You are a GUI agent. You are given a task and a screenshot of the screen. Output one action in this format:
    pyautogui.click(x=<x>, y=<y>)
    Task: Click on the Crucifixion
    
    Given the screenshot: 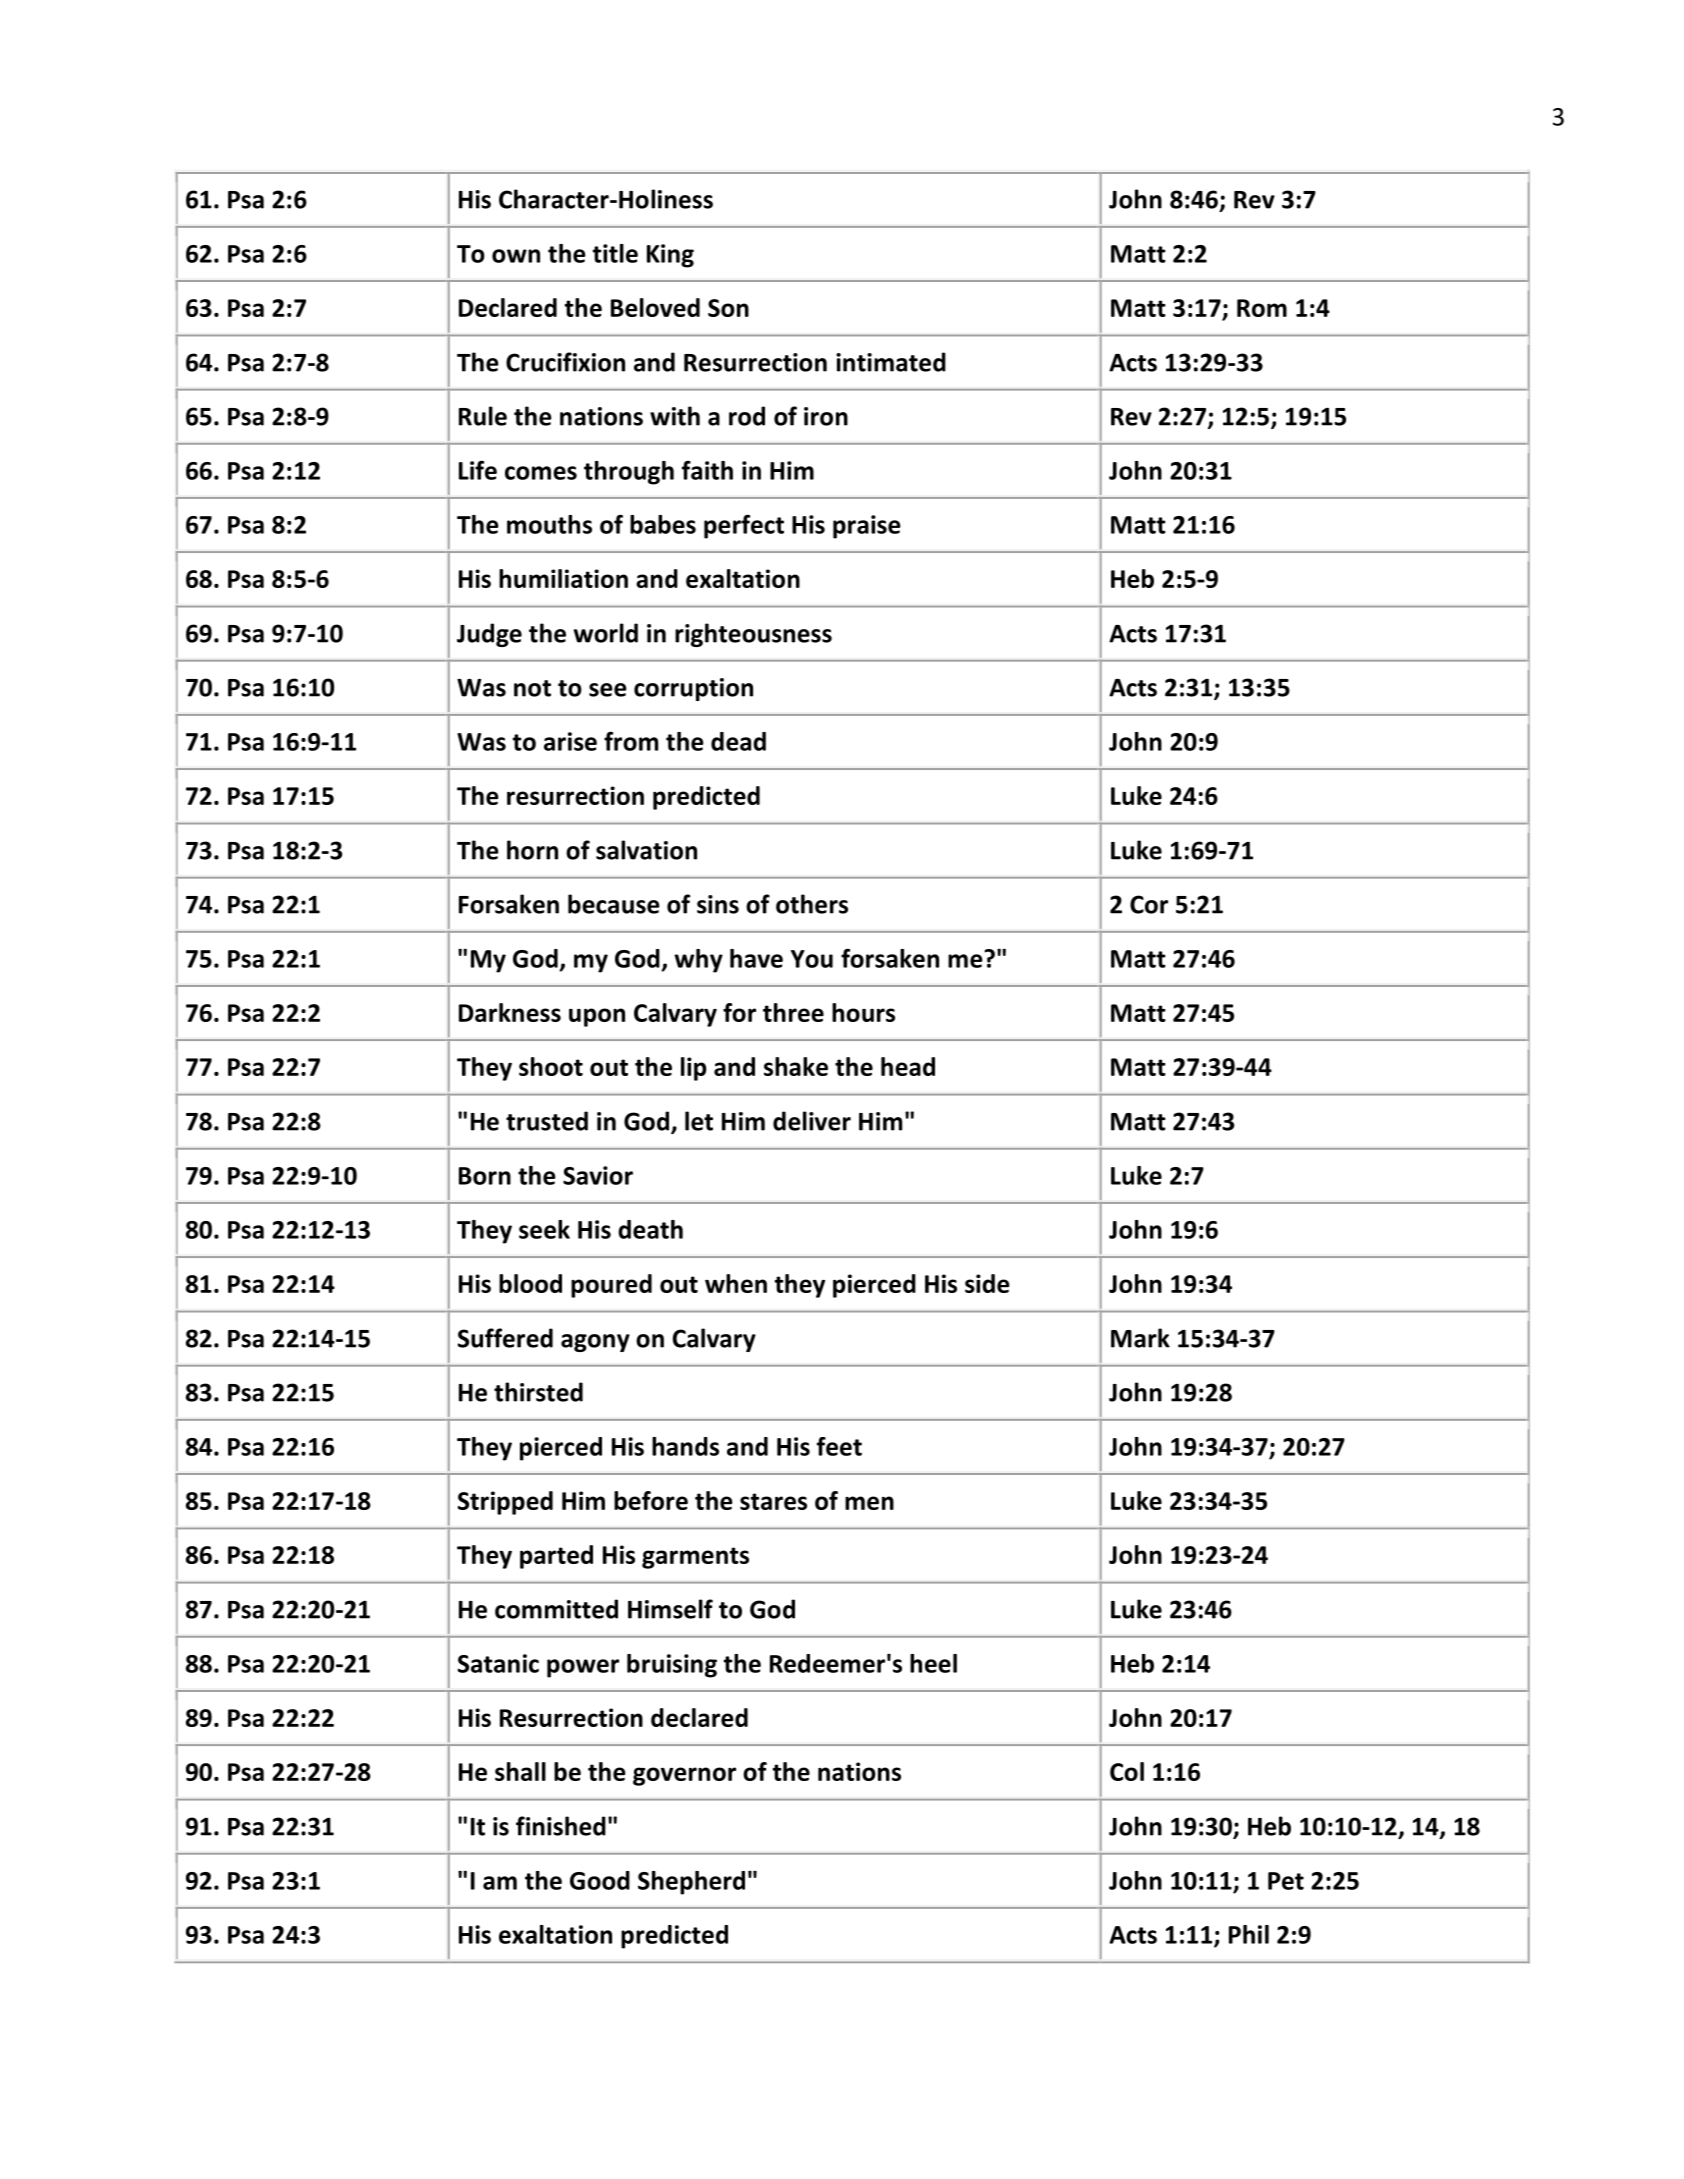 What is the action you would take?
    pyautogui.click(x=565, y=362)
